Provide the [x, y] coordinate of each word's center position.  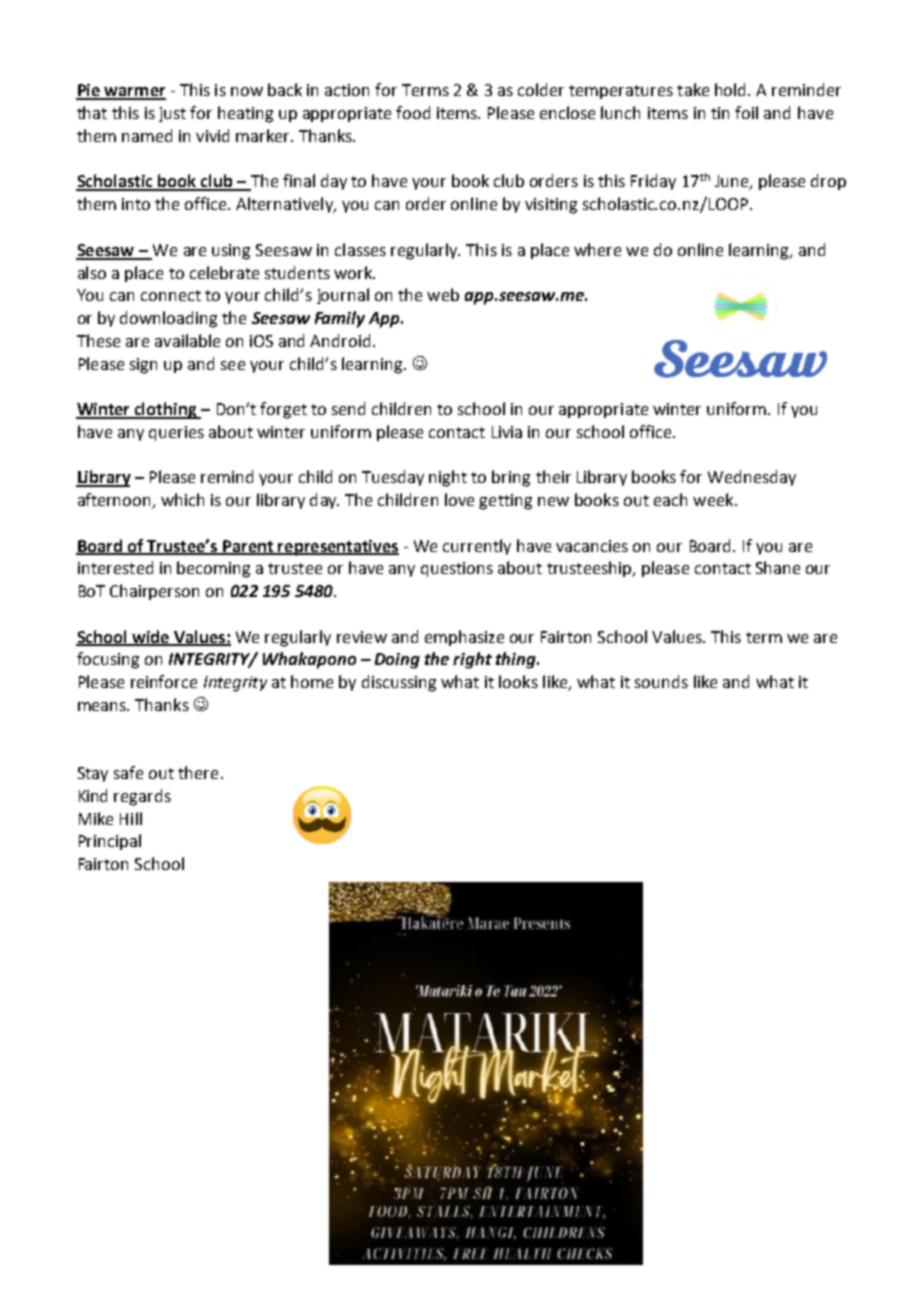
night [448, 478]
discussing [399, 683]
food [413, 112]
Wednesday [752, 478]
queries [176, 433]
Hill [131, 818]
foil [746, 112]
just [172, 114]
